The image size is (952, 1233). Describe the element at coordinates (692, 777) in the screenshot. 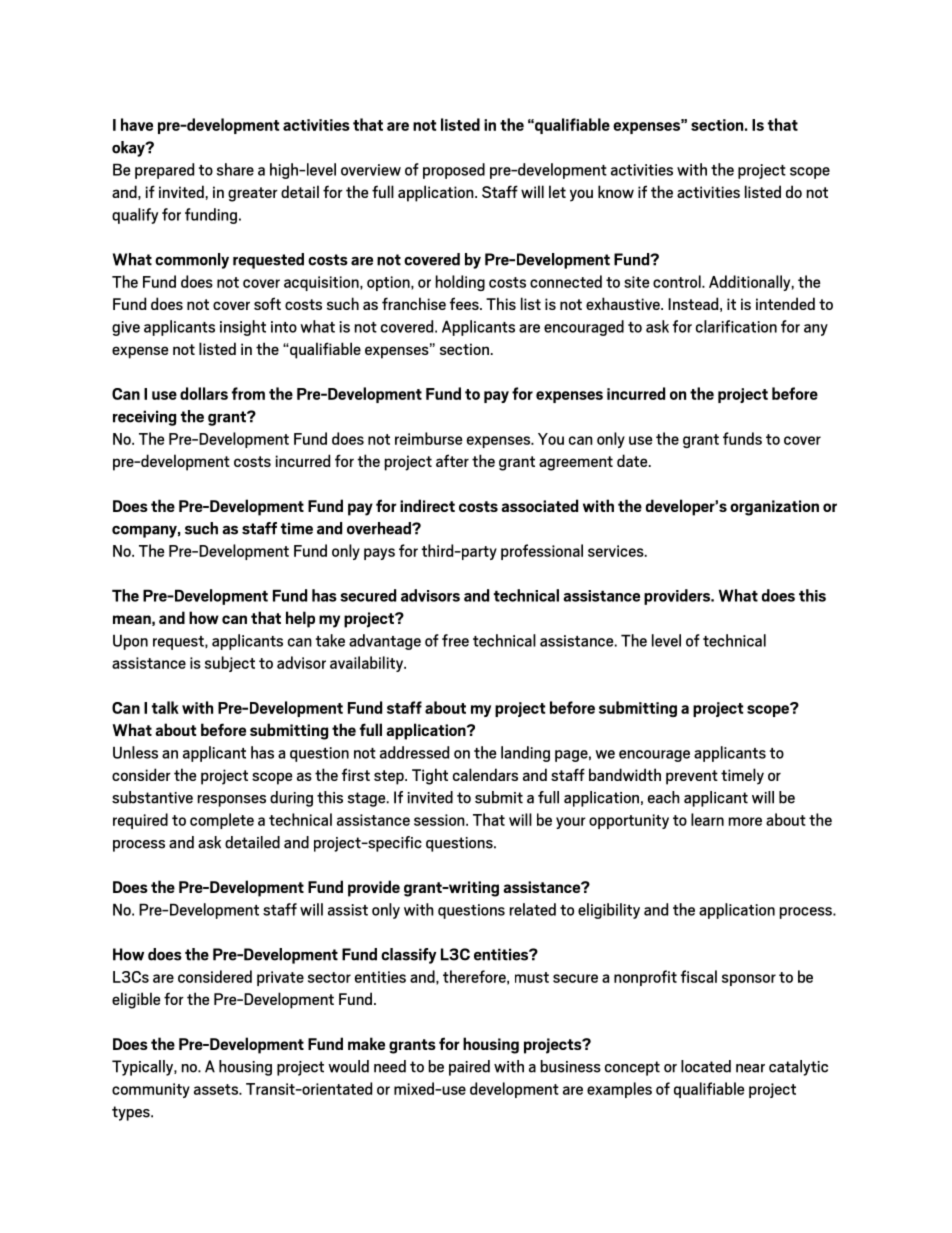

I see `prevent` at that location.
